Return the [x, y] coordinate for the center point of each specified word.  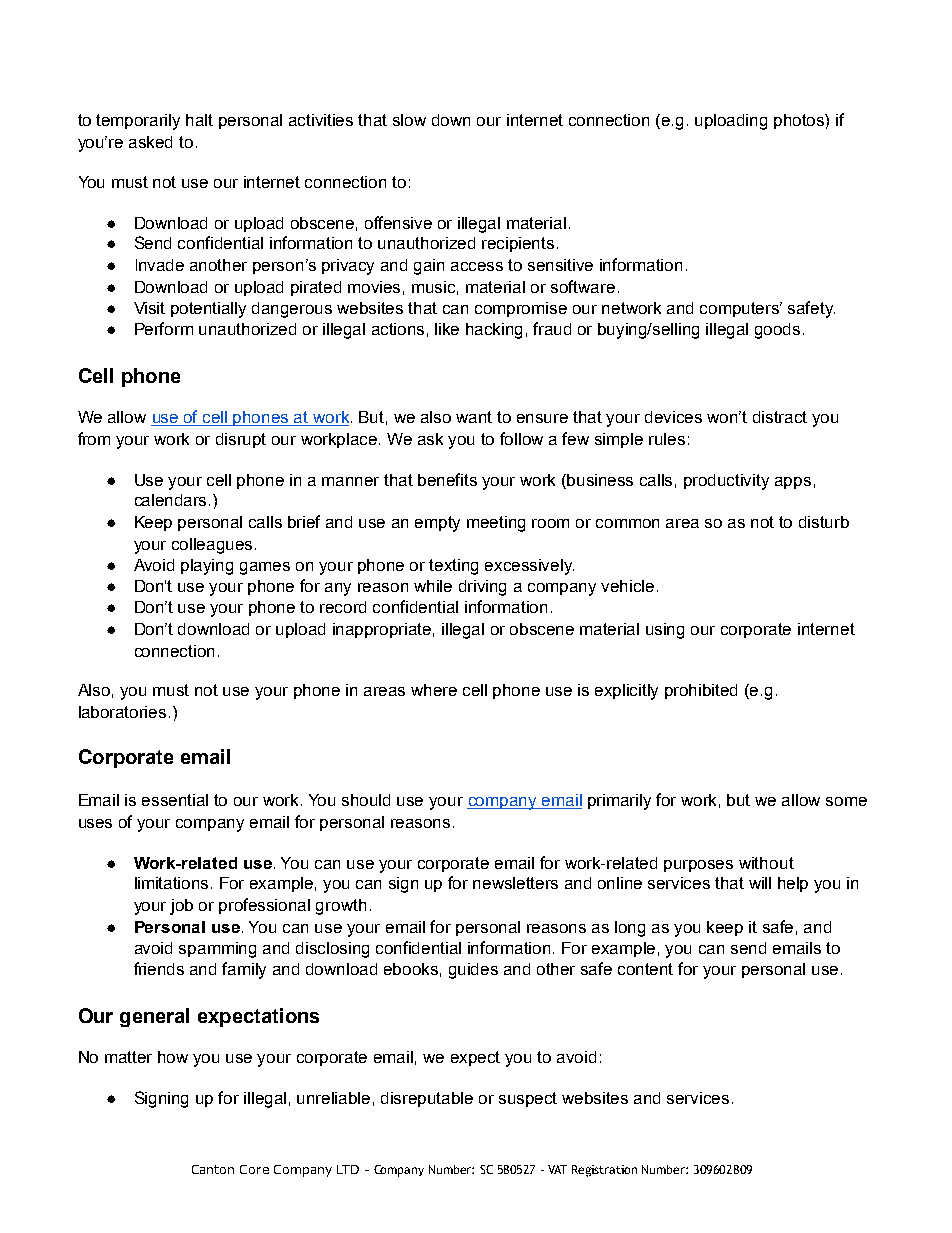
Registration [604, 1171]
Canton [213, 1169]
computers [741, 309]
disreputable [427, 1099]
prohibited [701, 691]
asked [150, 142]
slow [409, 120]
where [434, 690]
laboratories [122, 712]
